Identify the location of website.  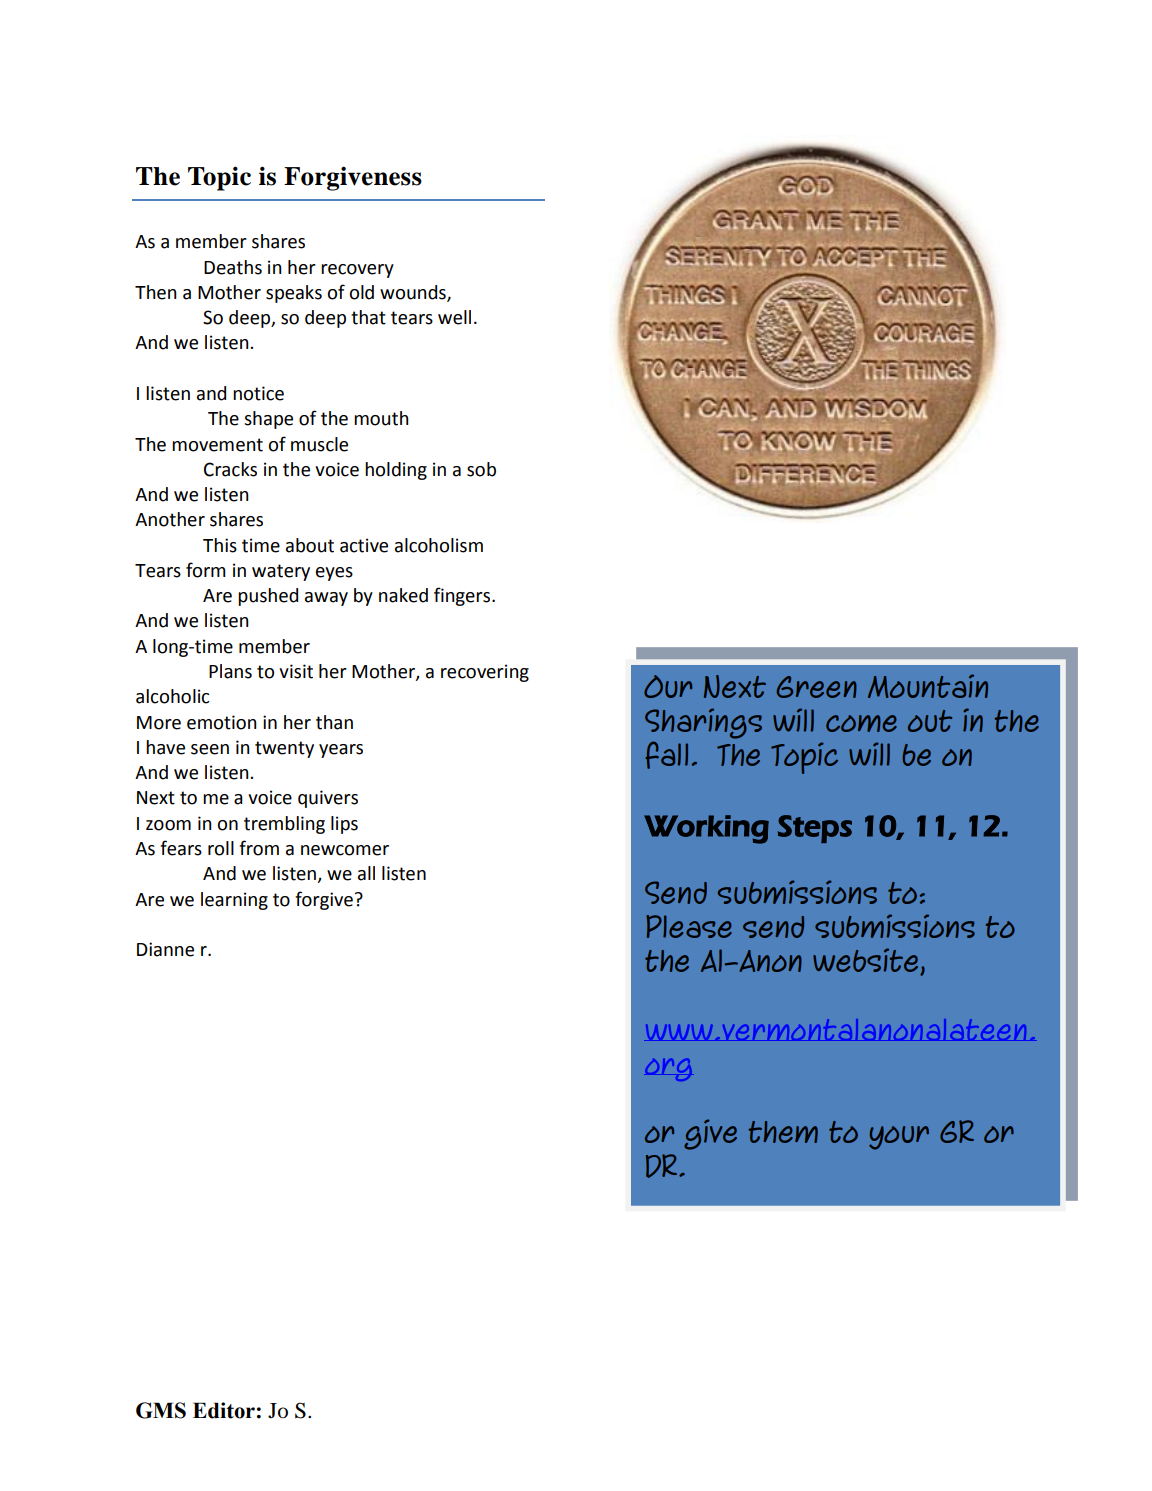
(867, 961).
